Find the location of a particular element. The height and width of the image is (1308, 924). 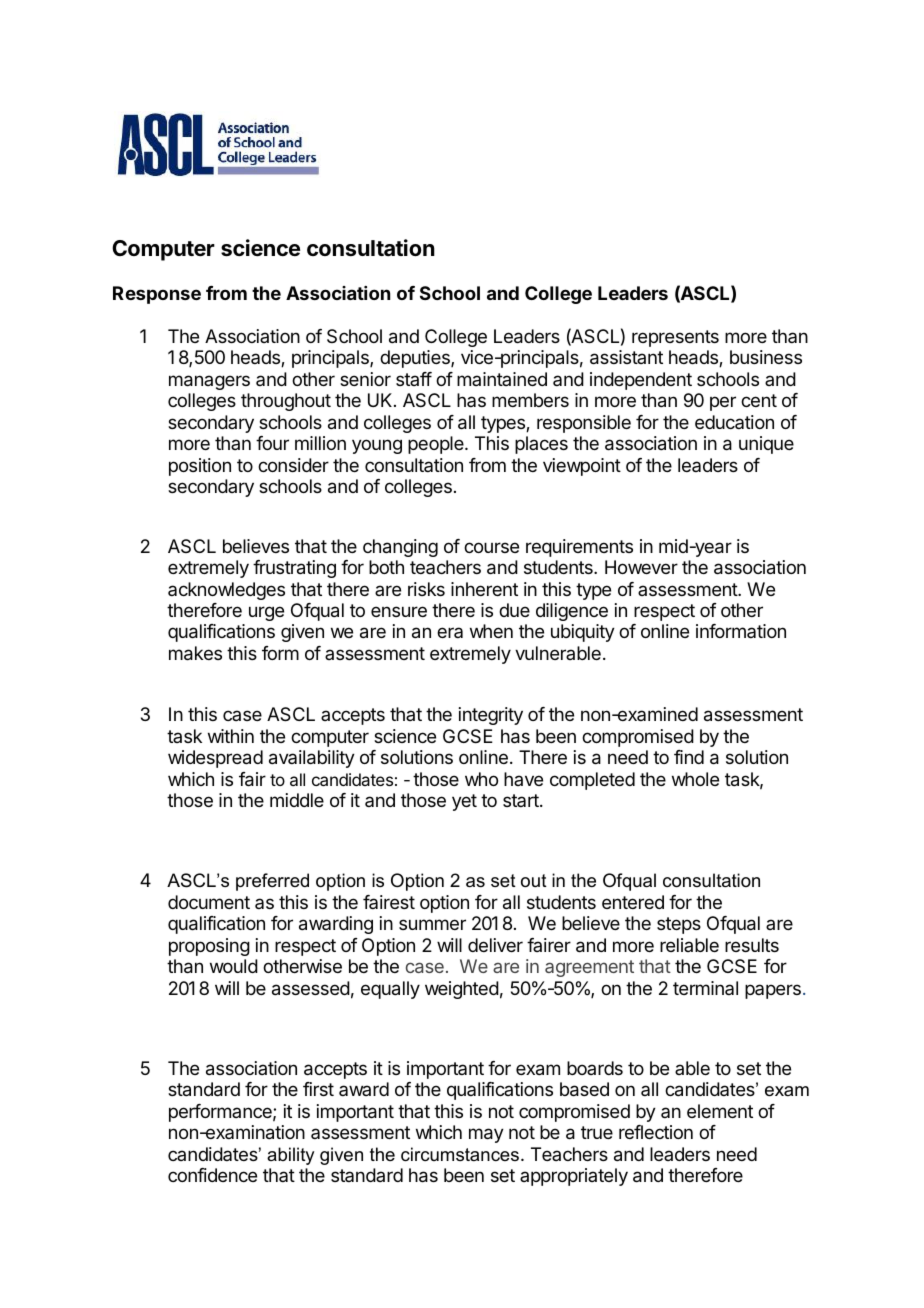

deputies is located at coordinates (416, 359).
